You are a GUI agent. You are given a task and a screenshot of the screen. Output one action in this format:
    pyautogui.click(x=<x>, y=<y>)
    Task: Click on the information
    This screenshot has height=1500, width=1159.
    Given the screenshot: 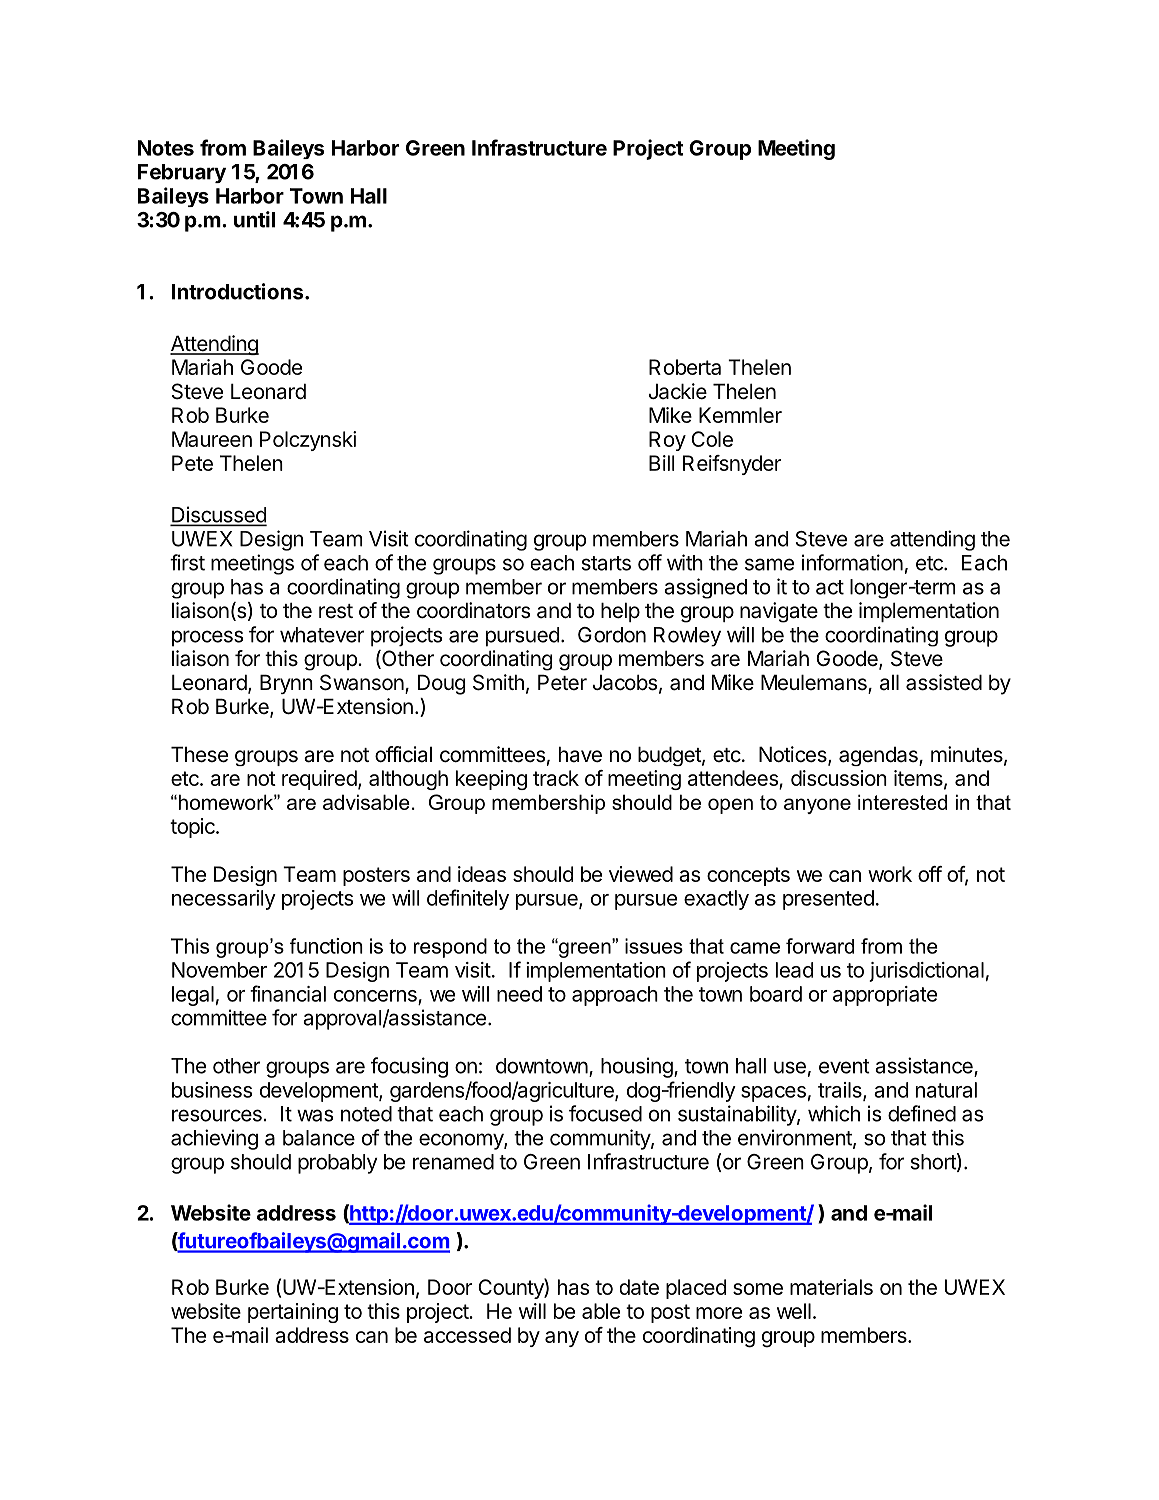 What is the action you would take?
    pyautogui.click(x=852, y=562)
